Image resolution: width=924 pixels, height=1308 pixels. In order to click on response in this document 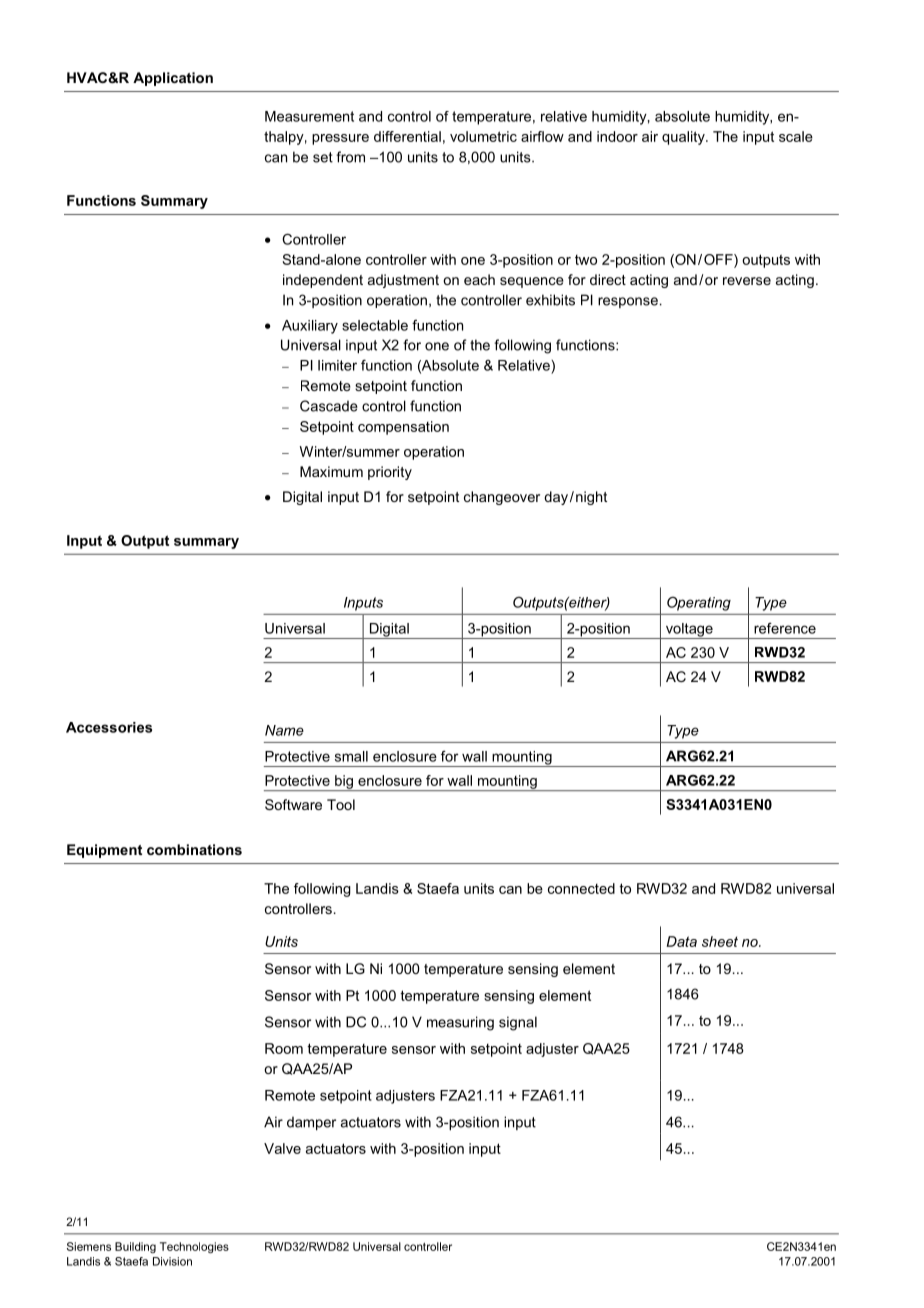, I will do `click(628, 302)`.
